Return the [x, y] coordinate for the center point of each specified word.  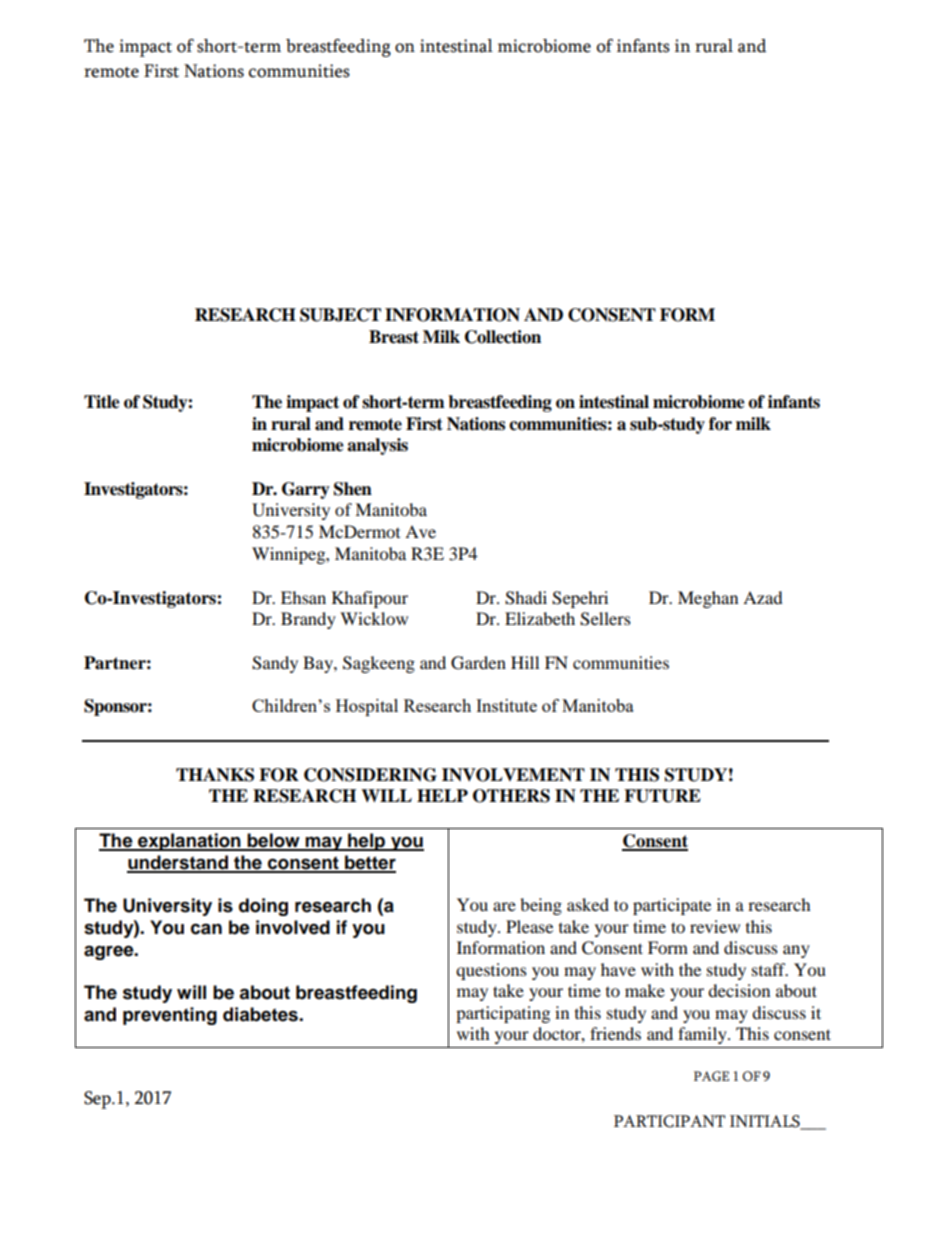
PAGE [711, 1076]
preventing [170, 1016]
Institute [506, 705]
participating [503, 1014]
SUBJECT [340, 315]
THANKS [215, 775]
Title [102, 402]
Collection [503, 337]
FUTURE [662, 796]
